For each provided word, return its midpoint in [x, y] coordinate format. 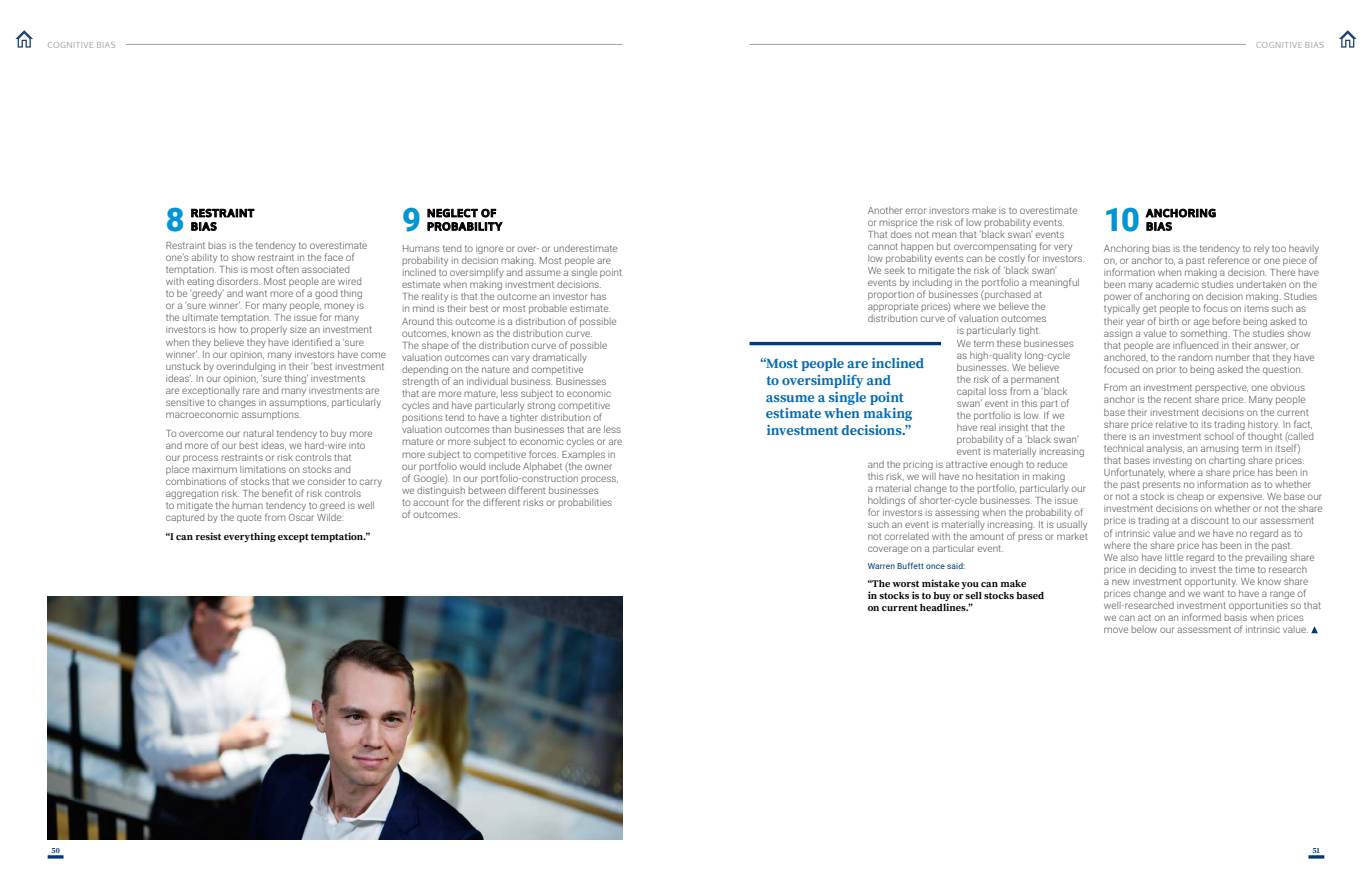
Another [885, 210]
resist [208, 536]
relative [1171, 424]
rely [1261, 249]
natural [258, 433]
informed [1201, 617]
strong [541, 406]
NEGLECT [452, 213]
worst [905, 583]
